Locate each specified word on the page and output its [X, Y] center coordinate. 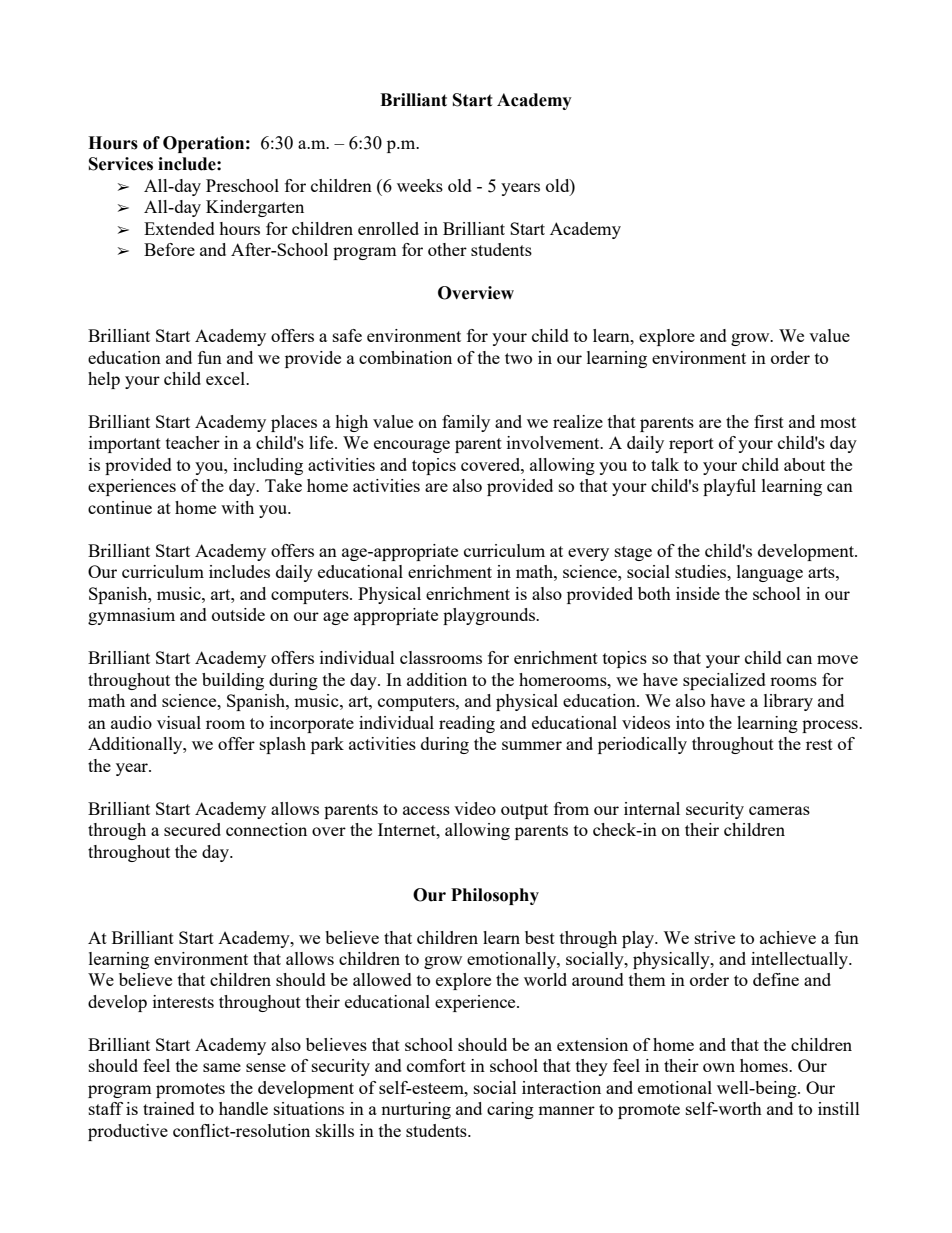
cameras [779, 810]
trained [169, 1108]
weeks [420, 185]
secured [192, 829]
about [804, 464]
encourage [412, 446]
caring [510, 1110]
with [237, 507]
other [447, 249]
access [426, 810]
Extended [179, 228]
